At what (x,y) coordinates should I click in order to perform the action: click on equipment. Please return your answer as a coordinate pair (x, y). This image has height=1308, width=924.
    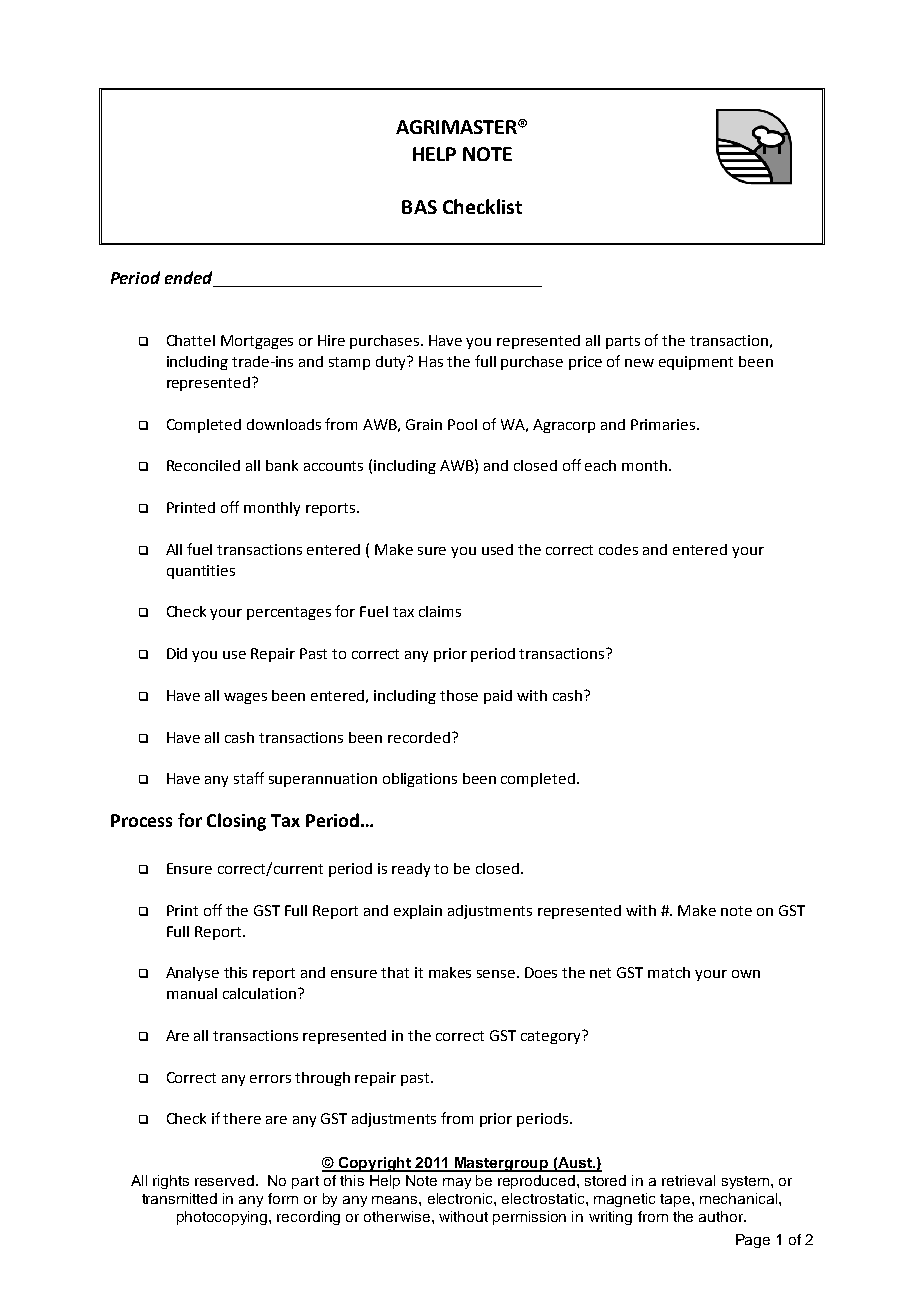
    Looking at the image, I should click on (696, 363).
